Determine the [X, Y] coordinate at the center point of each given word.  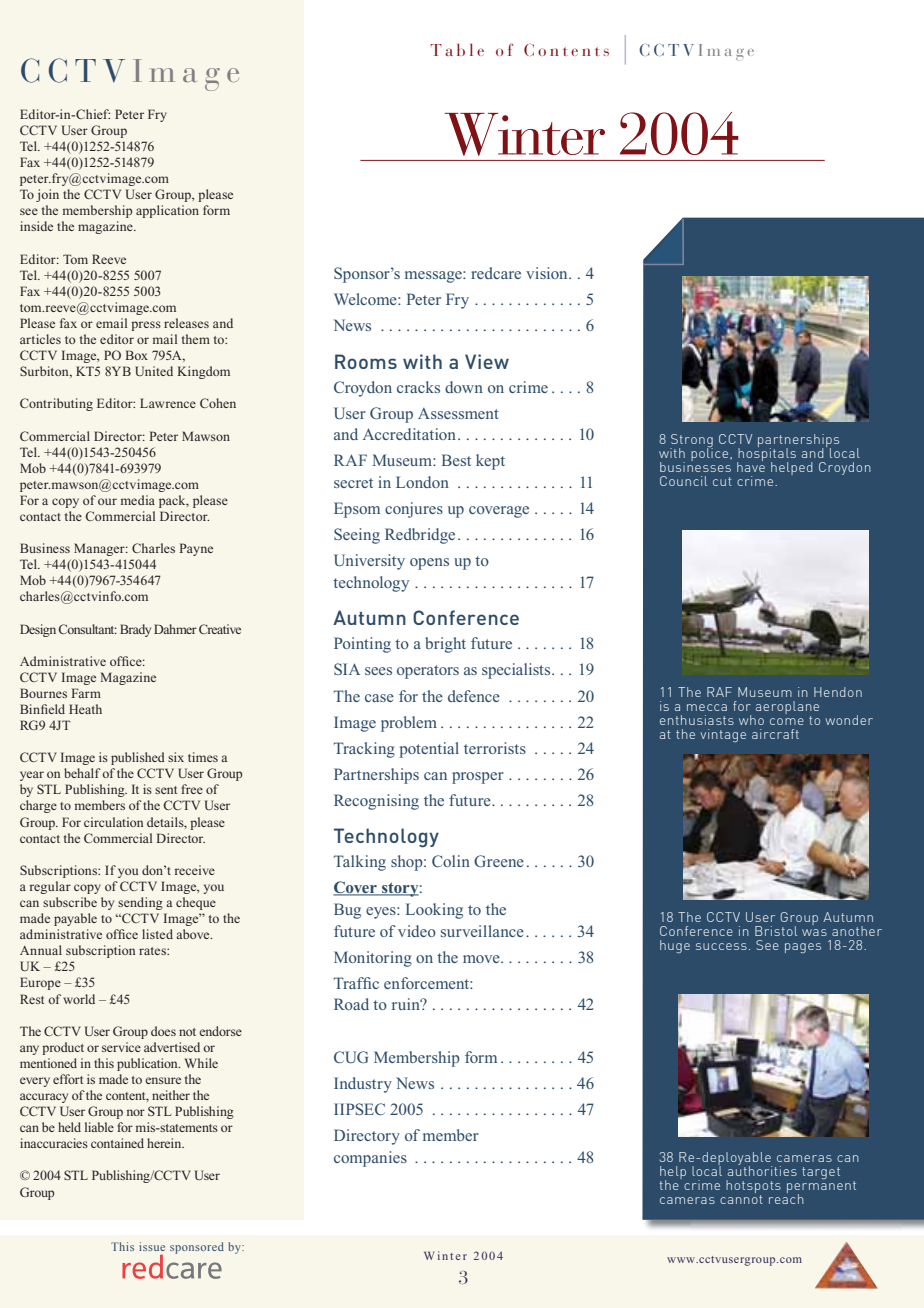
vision [548, 273]
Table [457, 49]
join [47, 195]
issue [152, 1246]
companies [370, 1159]
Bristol [776, 931]
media [138, 500]
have [751, 465]
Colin [451, 861]
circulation [113, 822]
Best [456, 460]
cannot [741, 1198]
